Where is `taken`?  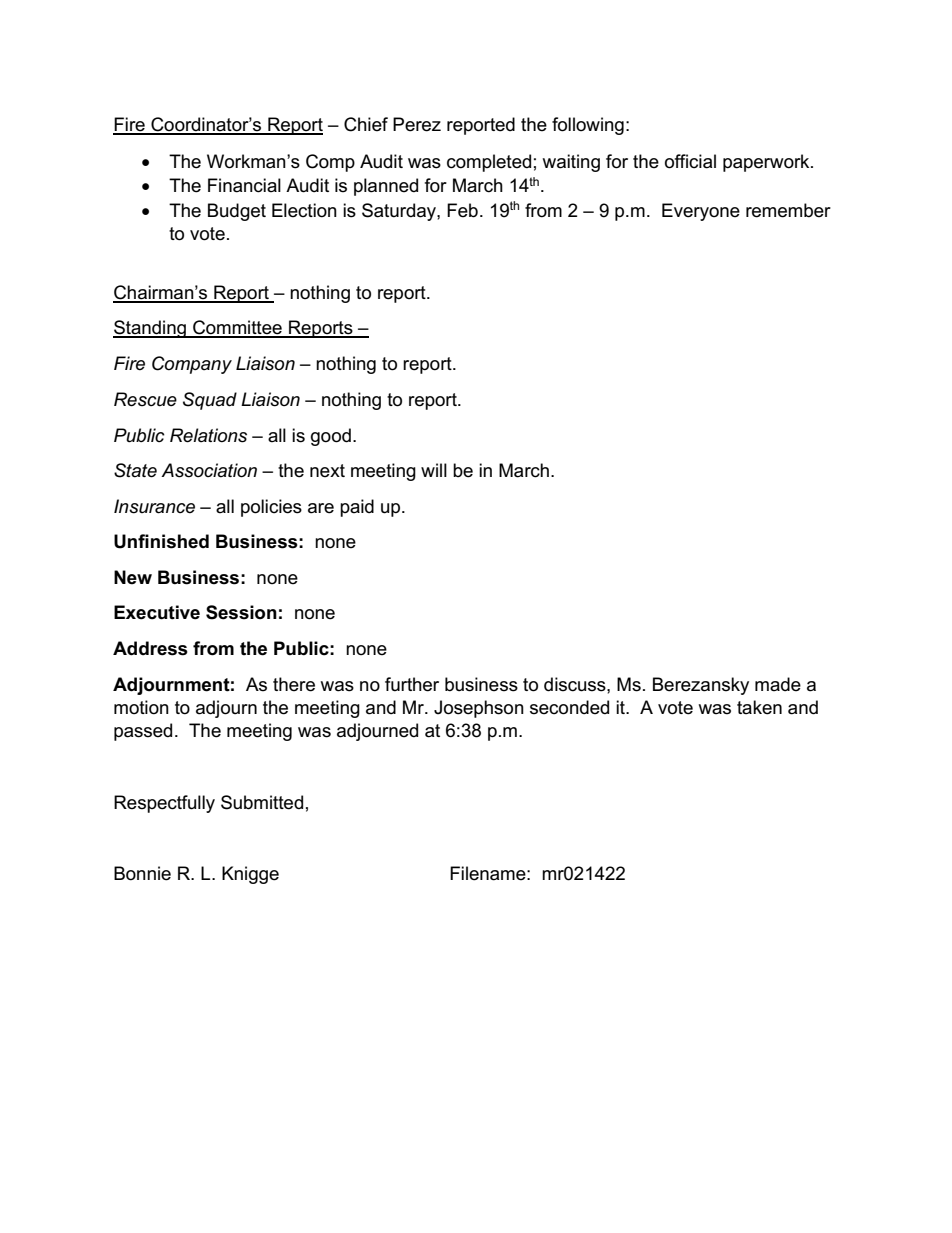
taken is located at coordinates (759, 707).
